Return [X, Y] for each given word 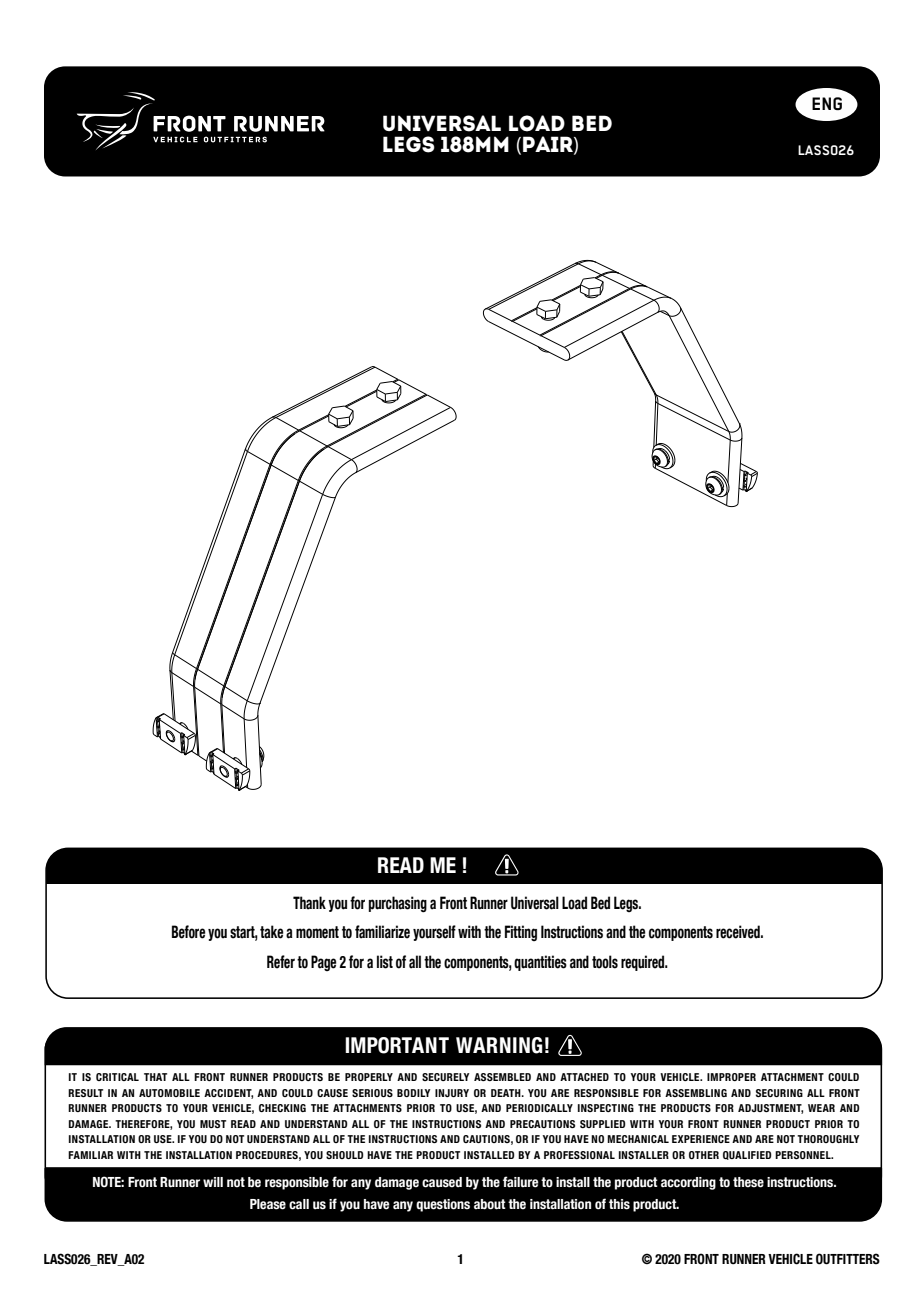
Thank [309, 903]
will [213, 1182]
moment [317, 932]
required [644, 963]
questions [443, 1205]
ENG [827, 103]
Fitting [521, 933]
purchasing [398, 904]
